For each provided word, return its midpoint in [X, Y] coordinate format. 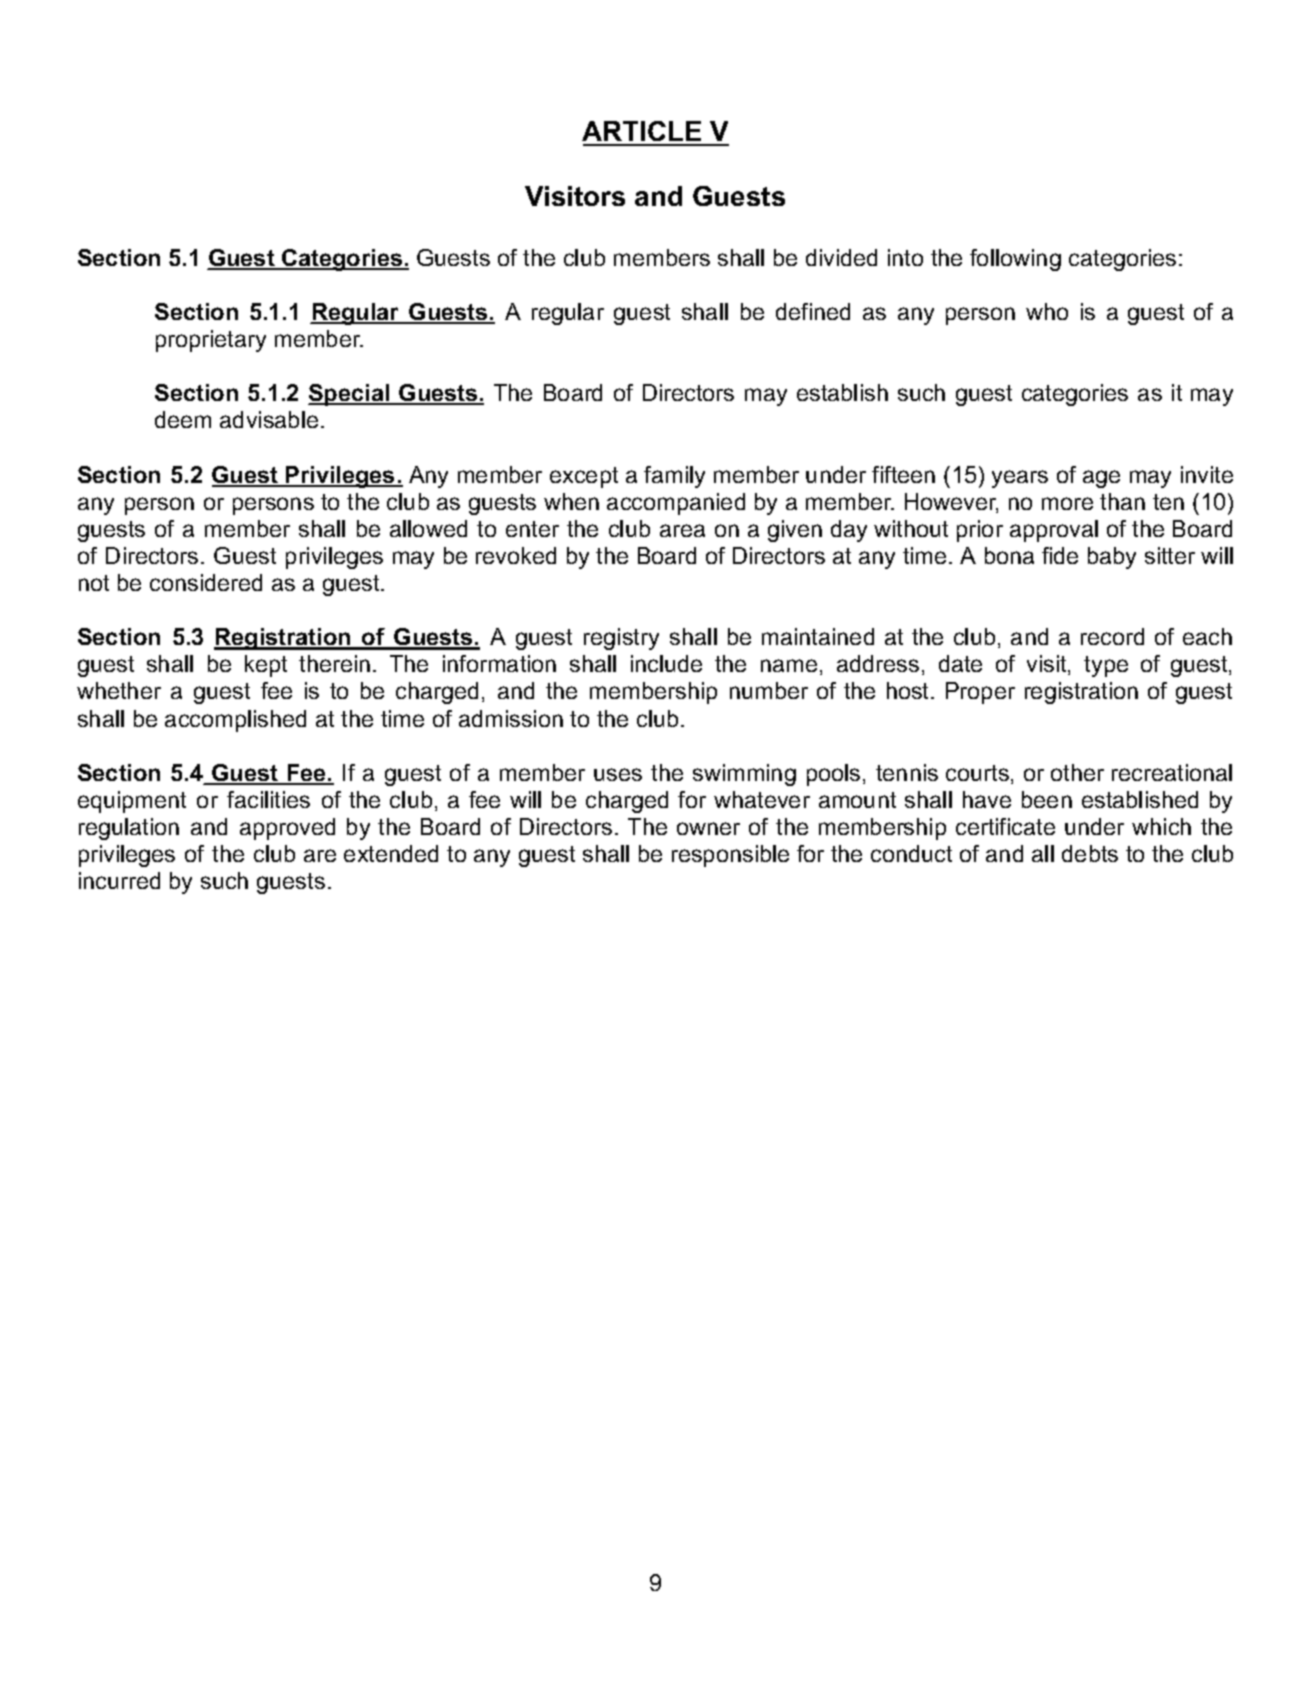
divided [841, 257]
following [1015, 260]
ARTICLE [643, 133]
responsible [730, 856]
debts [1090, 853]
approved [287, 829]
